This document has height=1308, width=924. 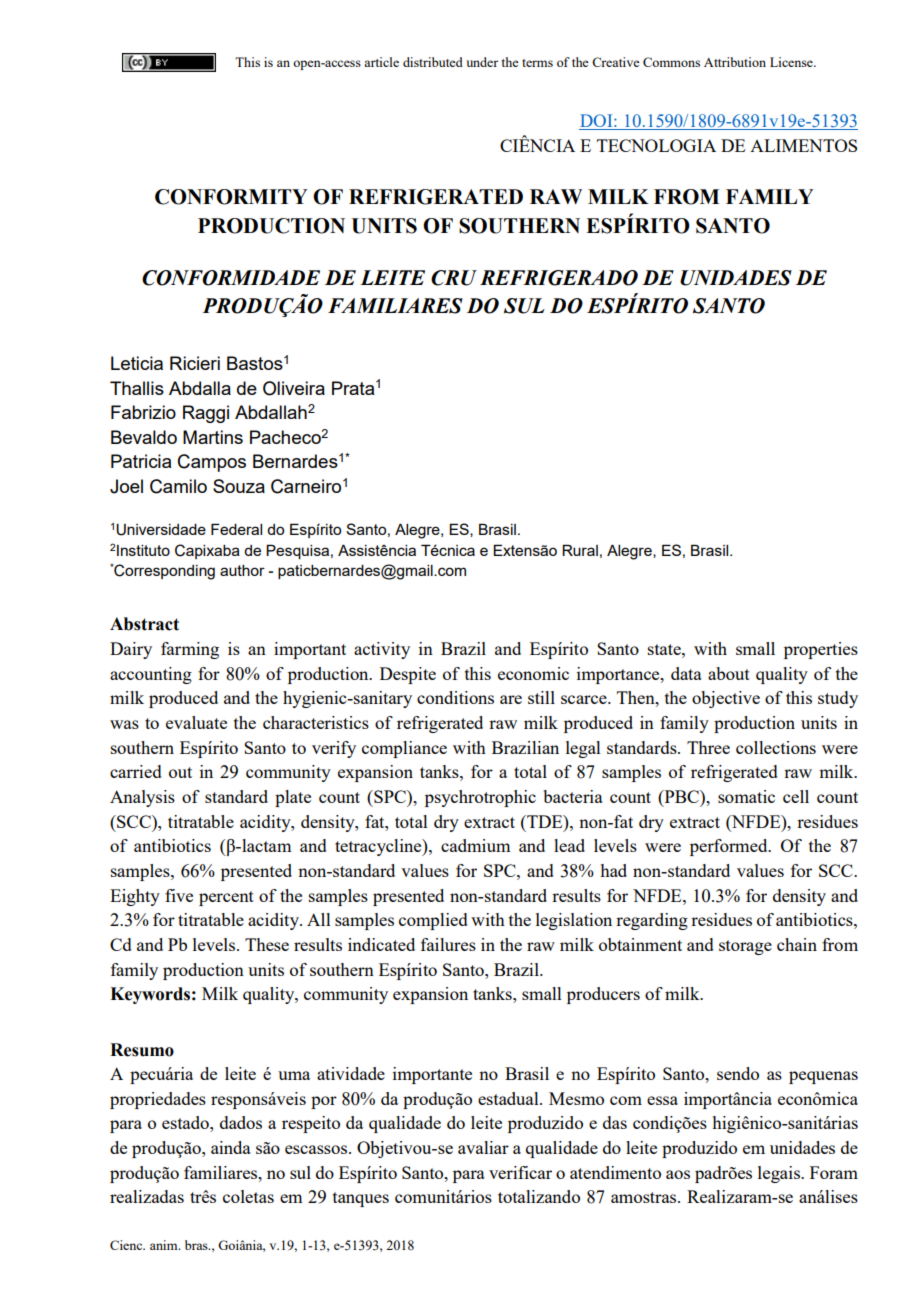 I want to click on about, so click(x=729, y=673).
